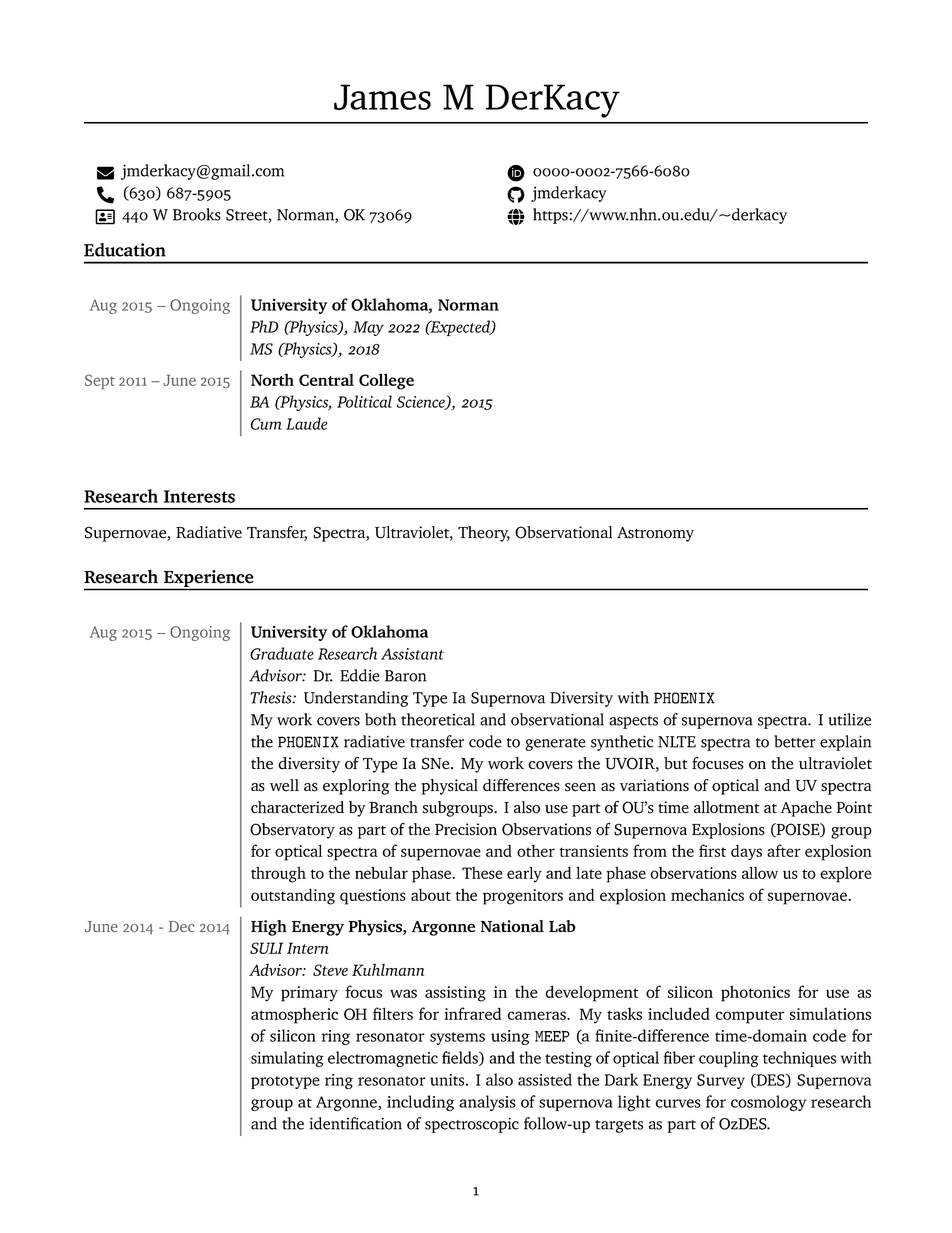 This screenshot has height=1233, width=952. Describe the element at coordinates (484, 534) in the screenshot. I see `Theory` at that location.
